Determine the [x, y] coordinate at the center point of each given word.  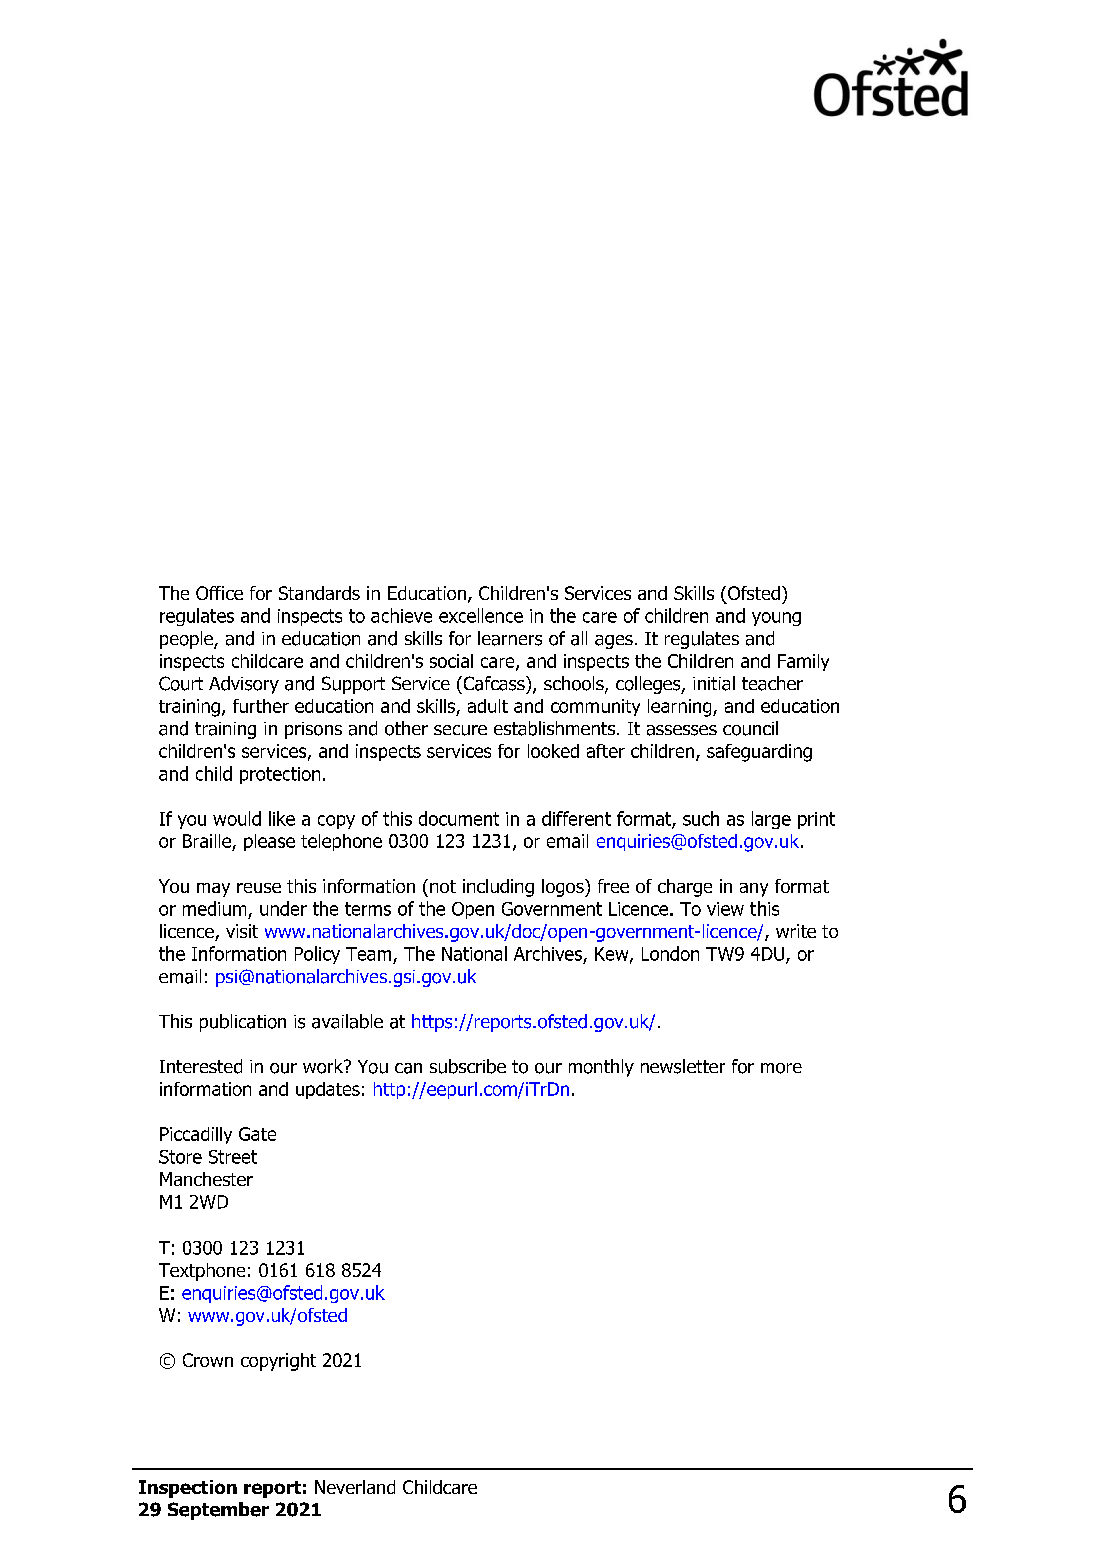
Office [219, 593]
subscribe [468, 1066]
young [776, 619]
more [781, 1068]
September [218, 1511]
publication [243, 1023]
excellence [481, 615]
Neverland [355, 1487]
